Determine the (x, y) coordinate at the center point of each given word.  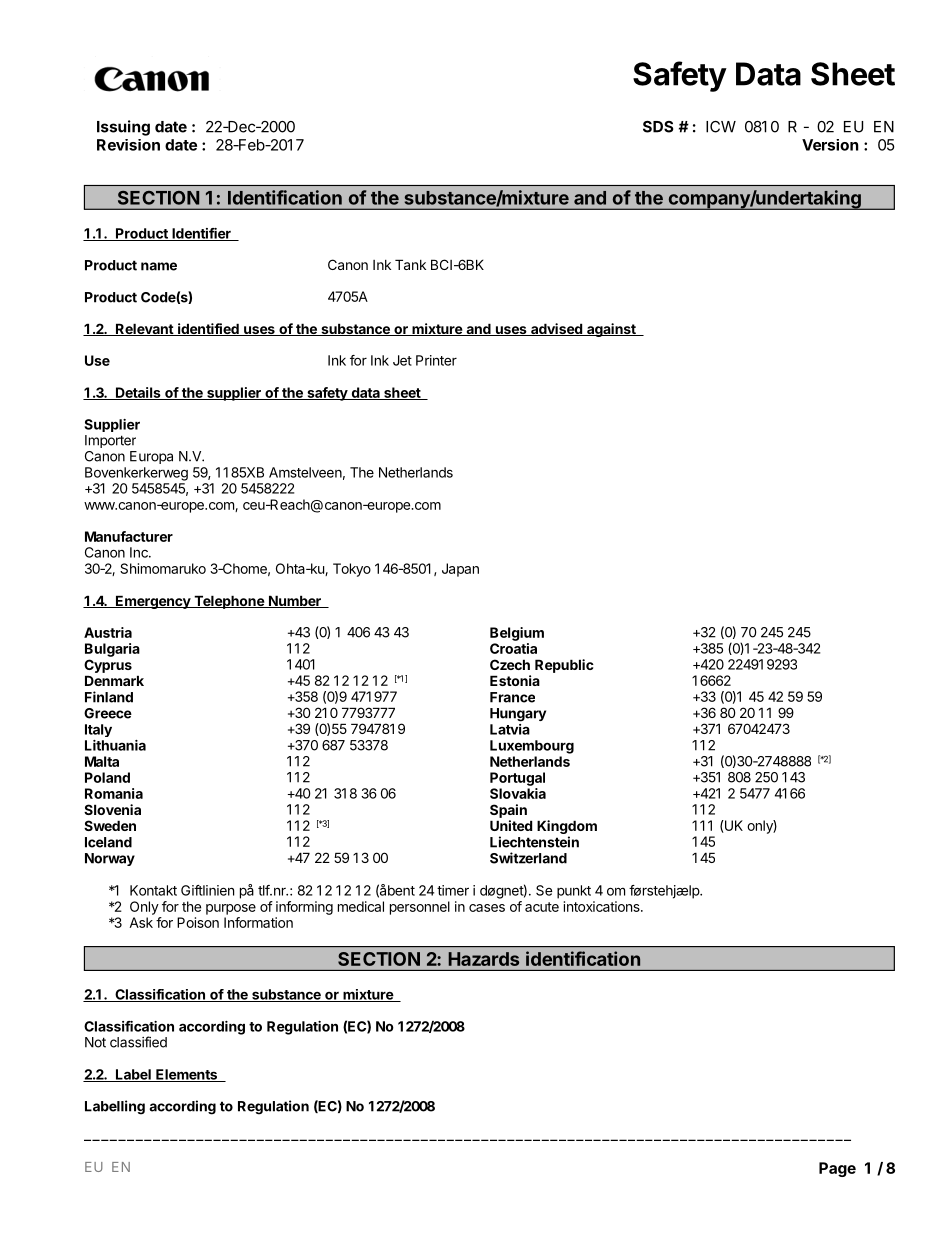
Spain (508, 811)
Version (830, 145)
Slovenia (112, 809)
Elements (187, 1075)
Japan (460, 570)
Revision (128, 145)
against (611, 330)
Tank (410, 264)
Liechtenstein (534, 842)
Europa (151, 457)
